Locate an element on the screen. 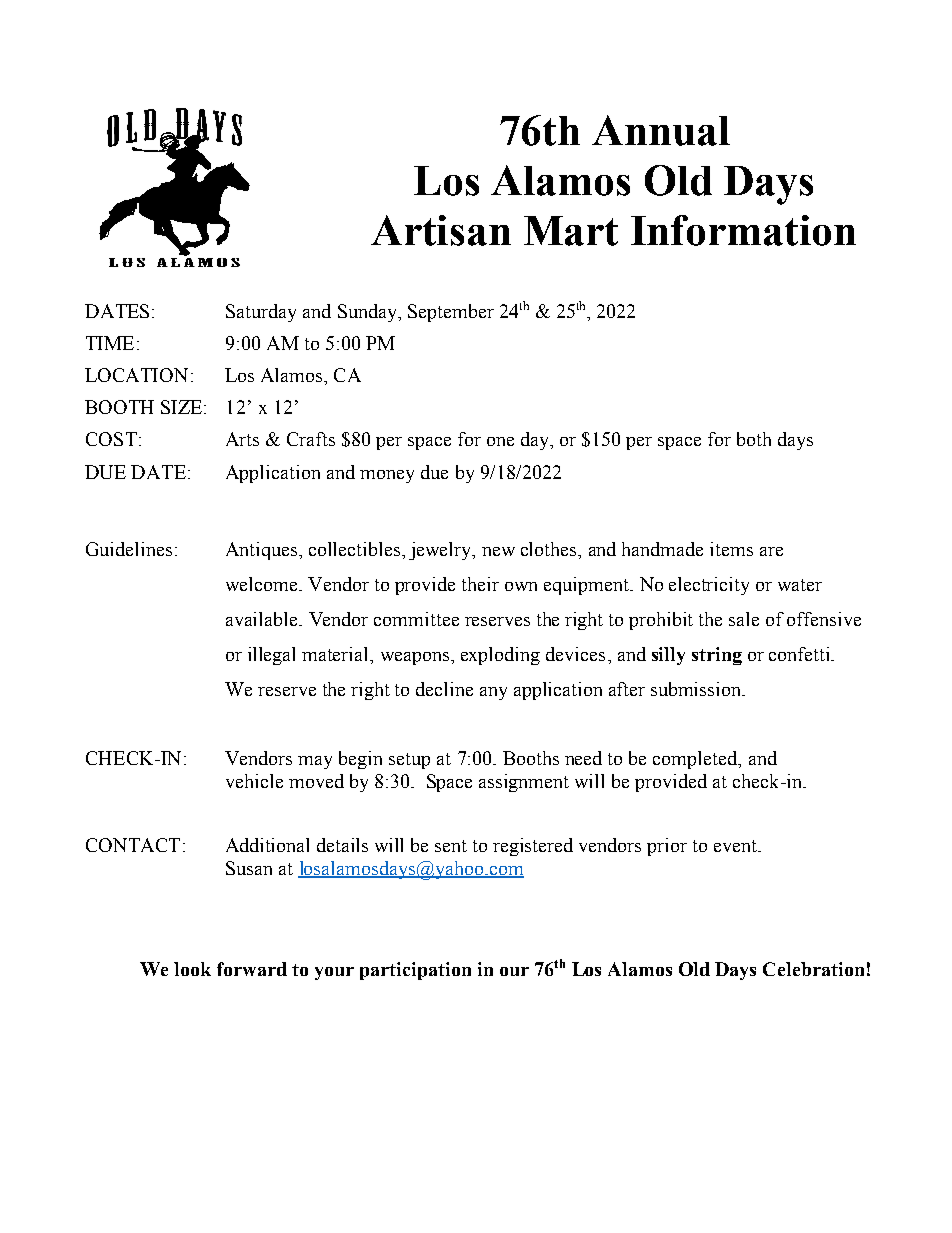 The image size is (952, 1233). Saturday is located at coordinates (261, 313).
